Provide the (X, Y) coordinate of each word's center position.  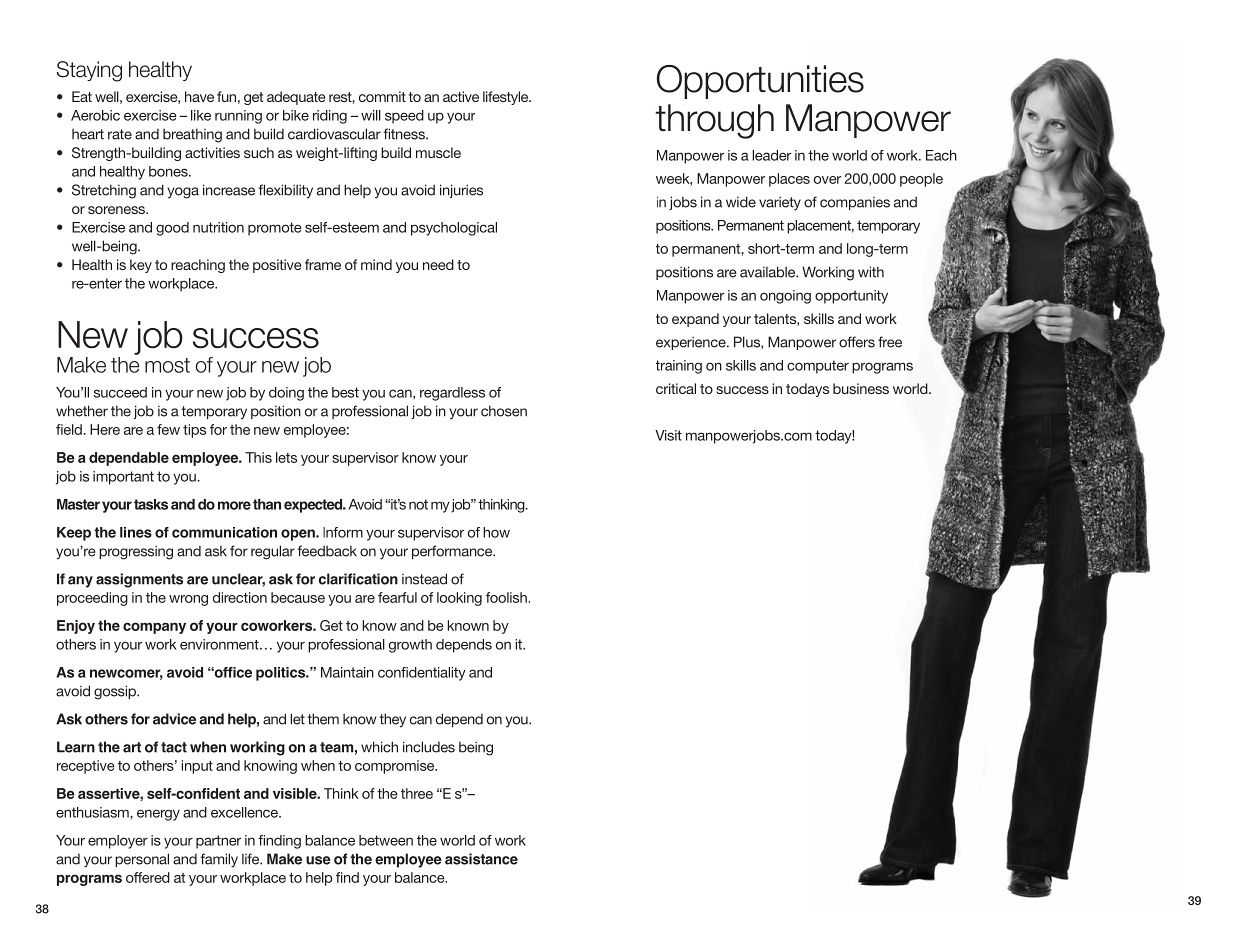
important (123, 478)
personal (142, 860)
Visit (668, 435)
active (461, 96)
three (417, 793)
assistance (481, 859)
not (418, 504)
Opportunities (760, 82)
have (199, 96)
